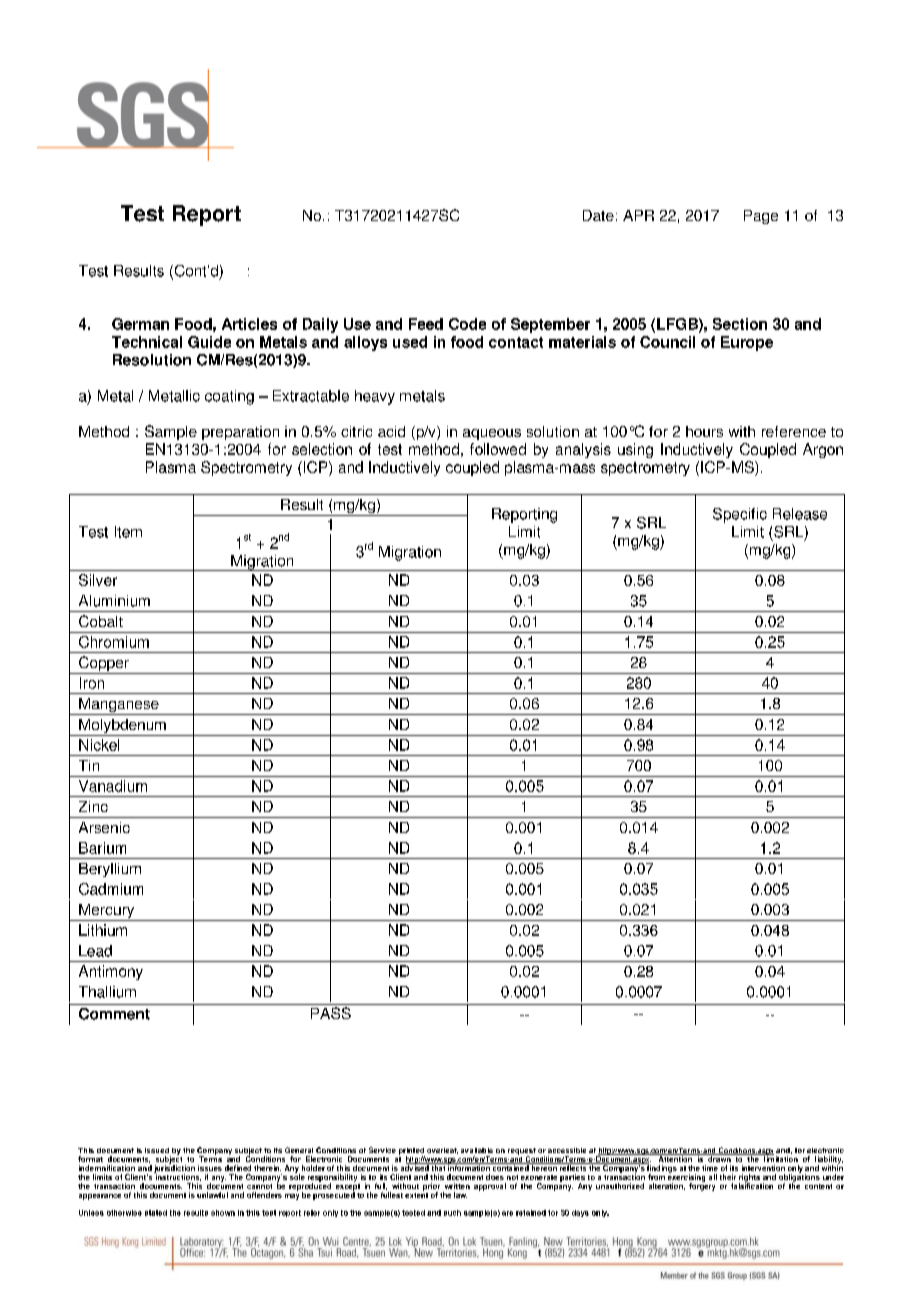  I want to click on Code, so click(467, 324).
